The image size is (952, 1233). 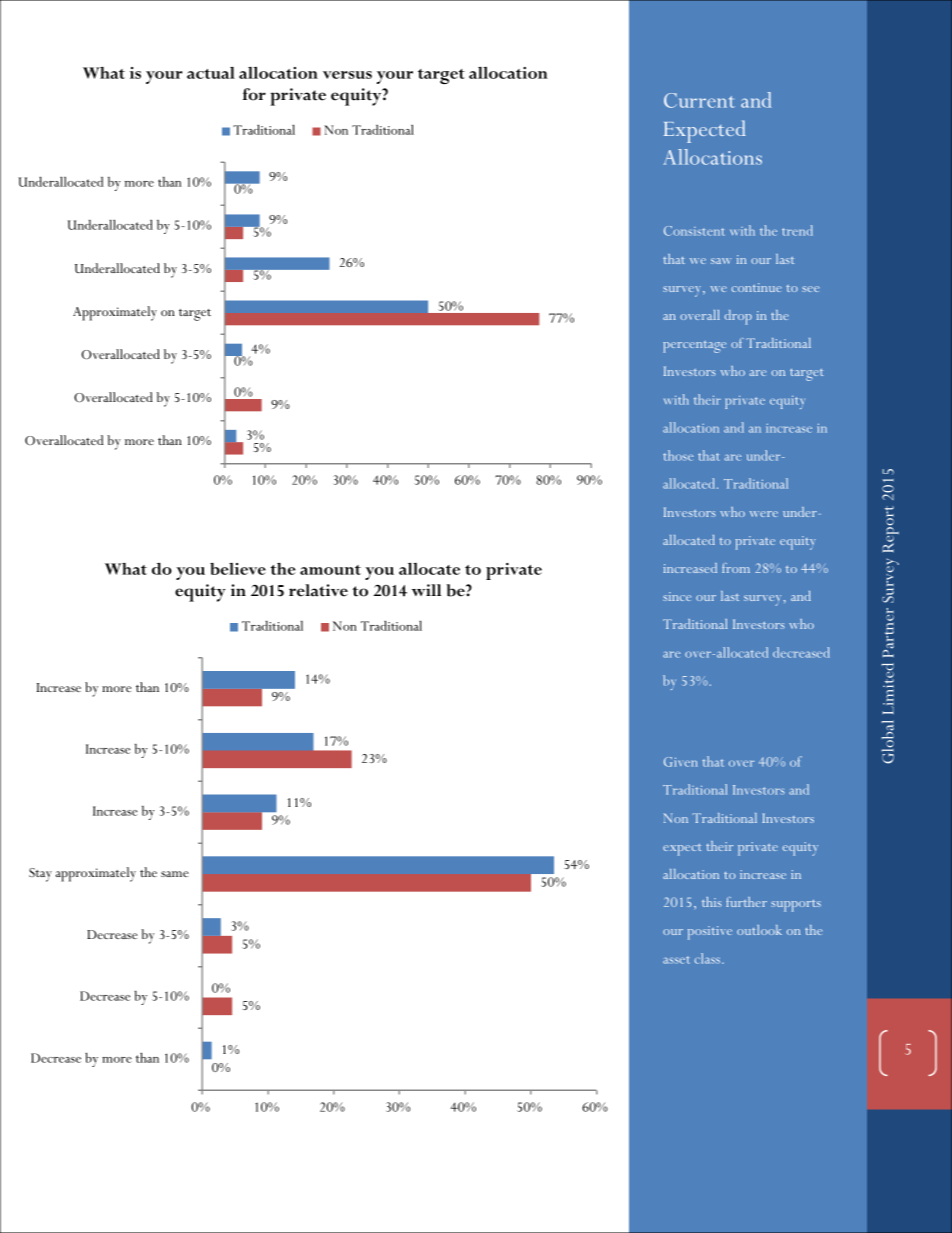 I want to click on Current, so click(x=699, y=100).
